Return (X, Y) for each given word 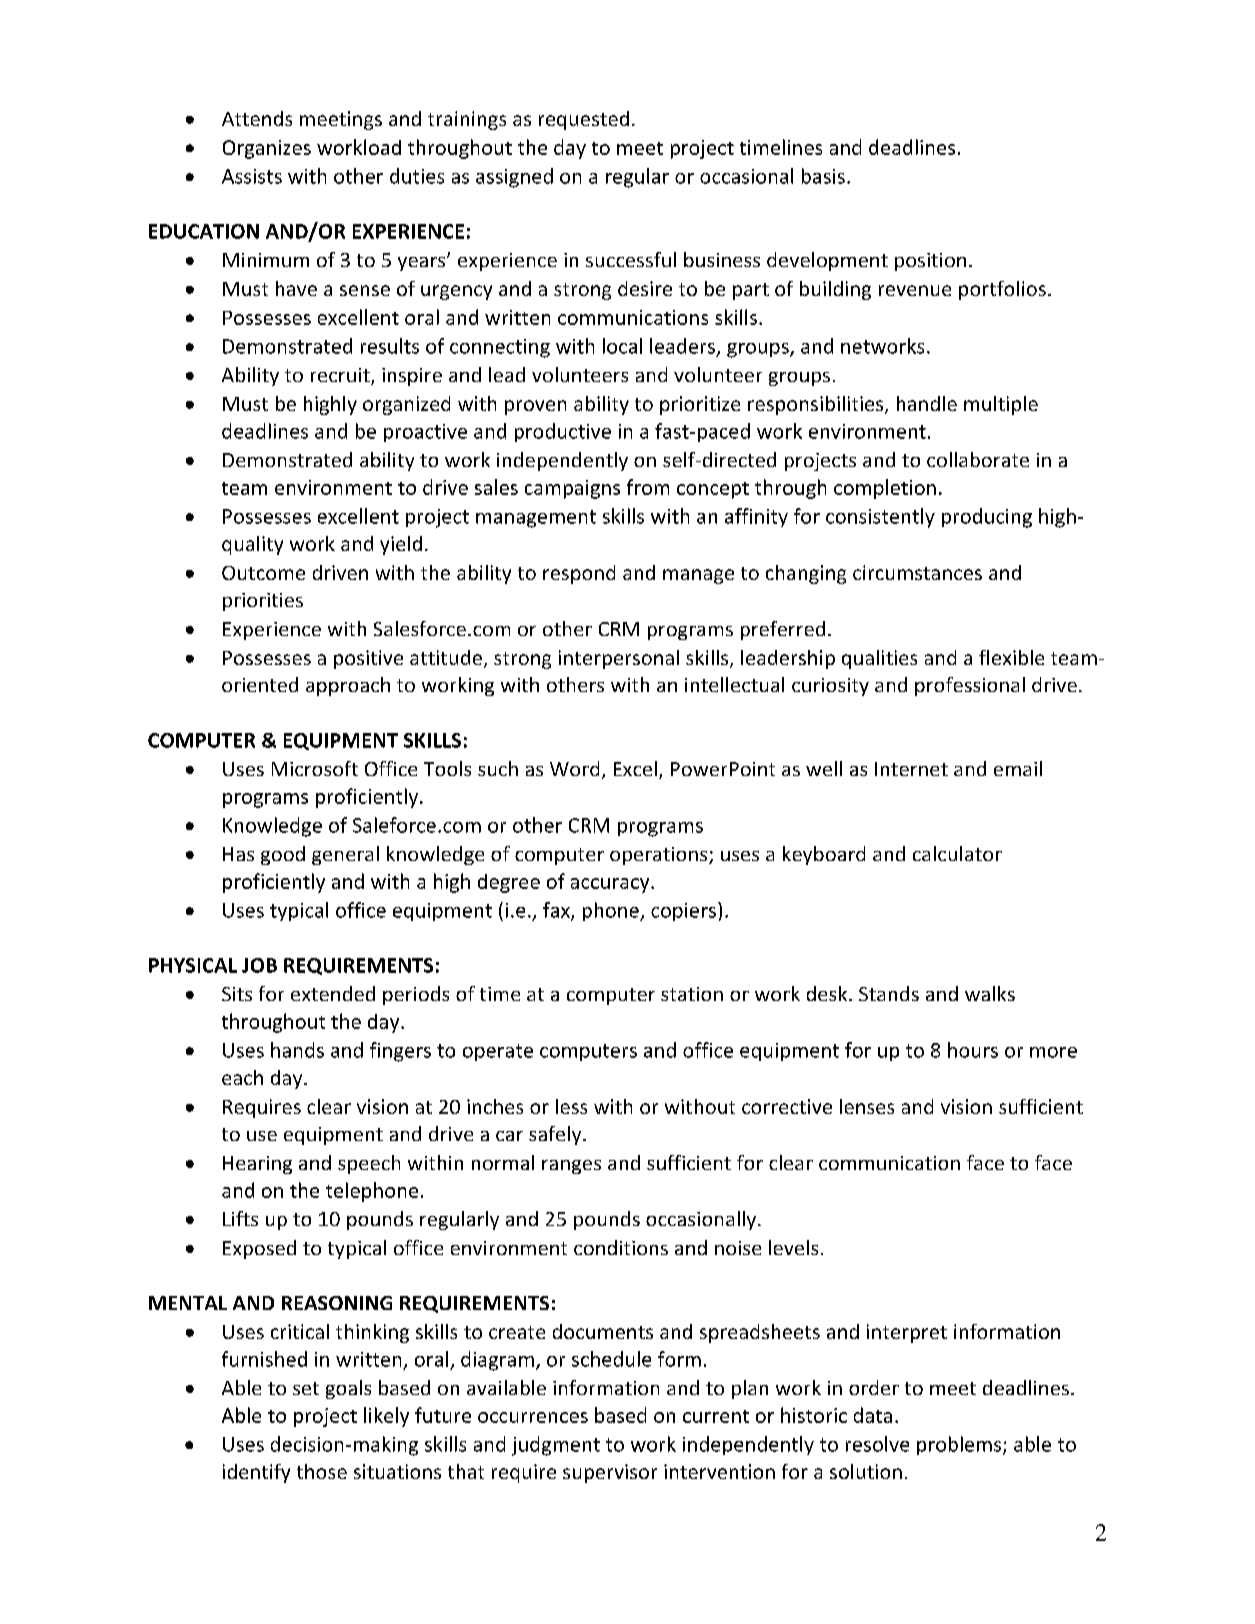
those (322, 1471)
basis (823, 176)
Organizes (267, 149)
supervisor (610, 1473)
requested (584, 120)
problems (960, 1445)
